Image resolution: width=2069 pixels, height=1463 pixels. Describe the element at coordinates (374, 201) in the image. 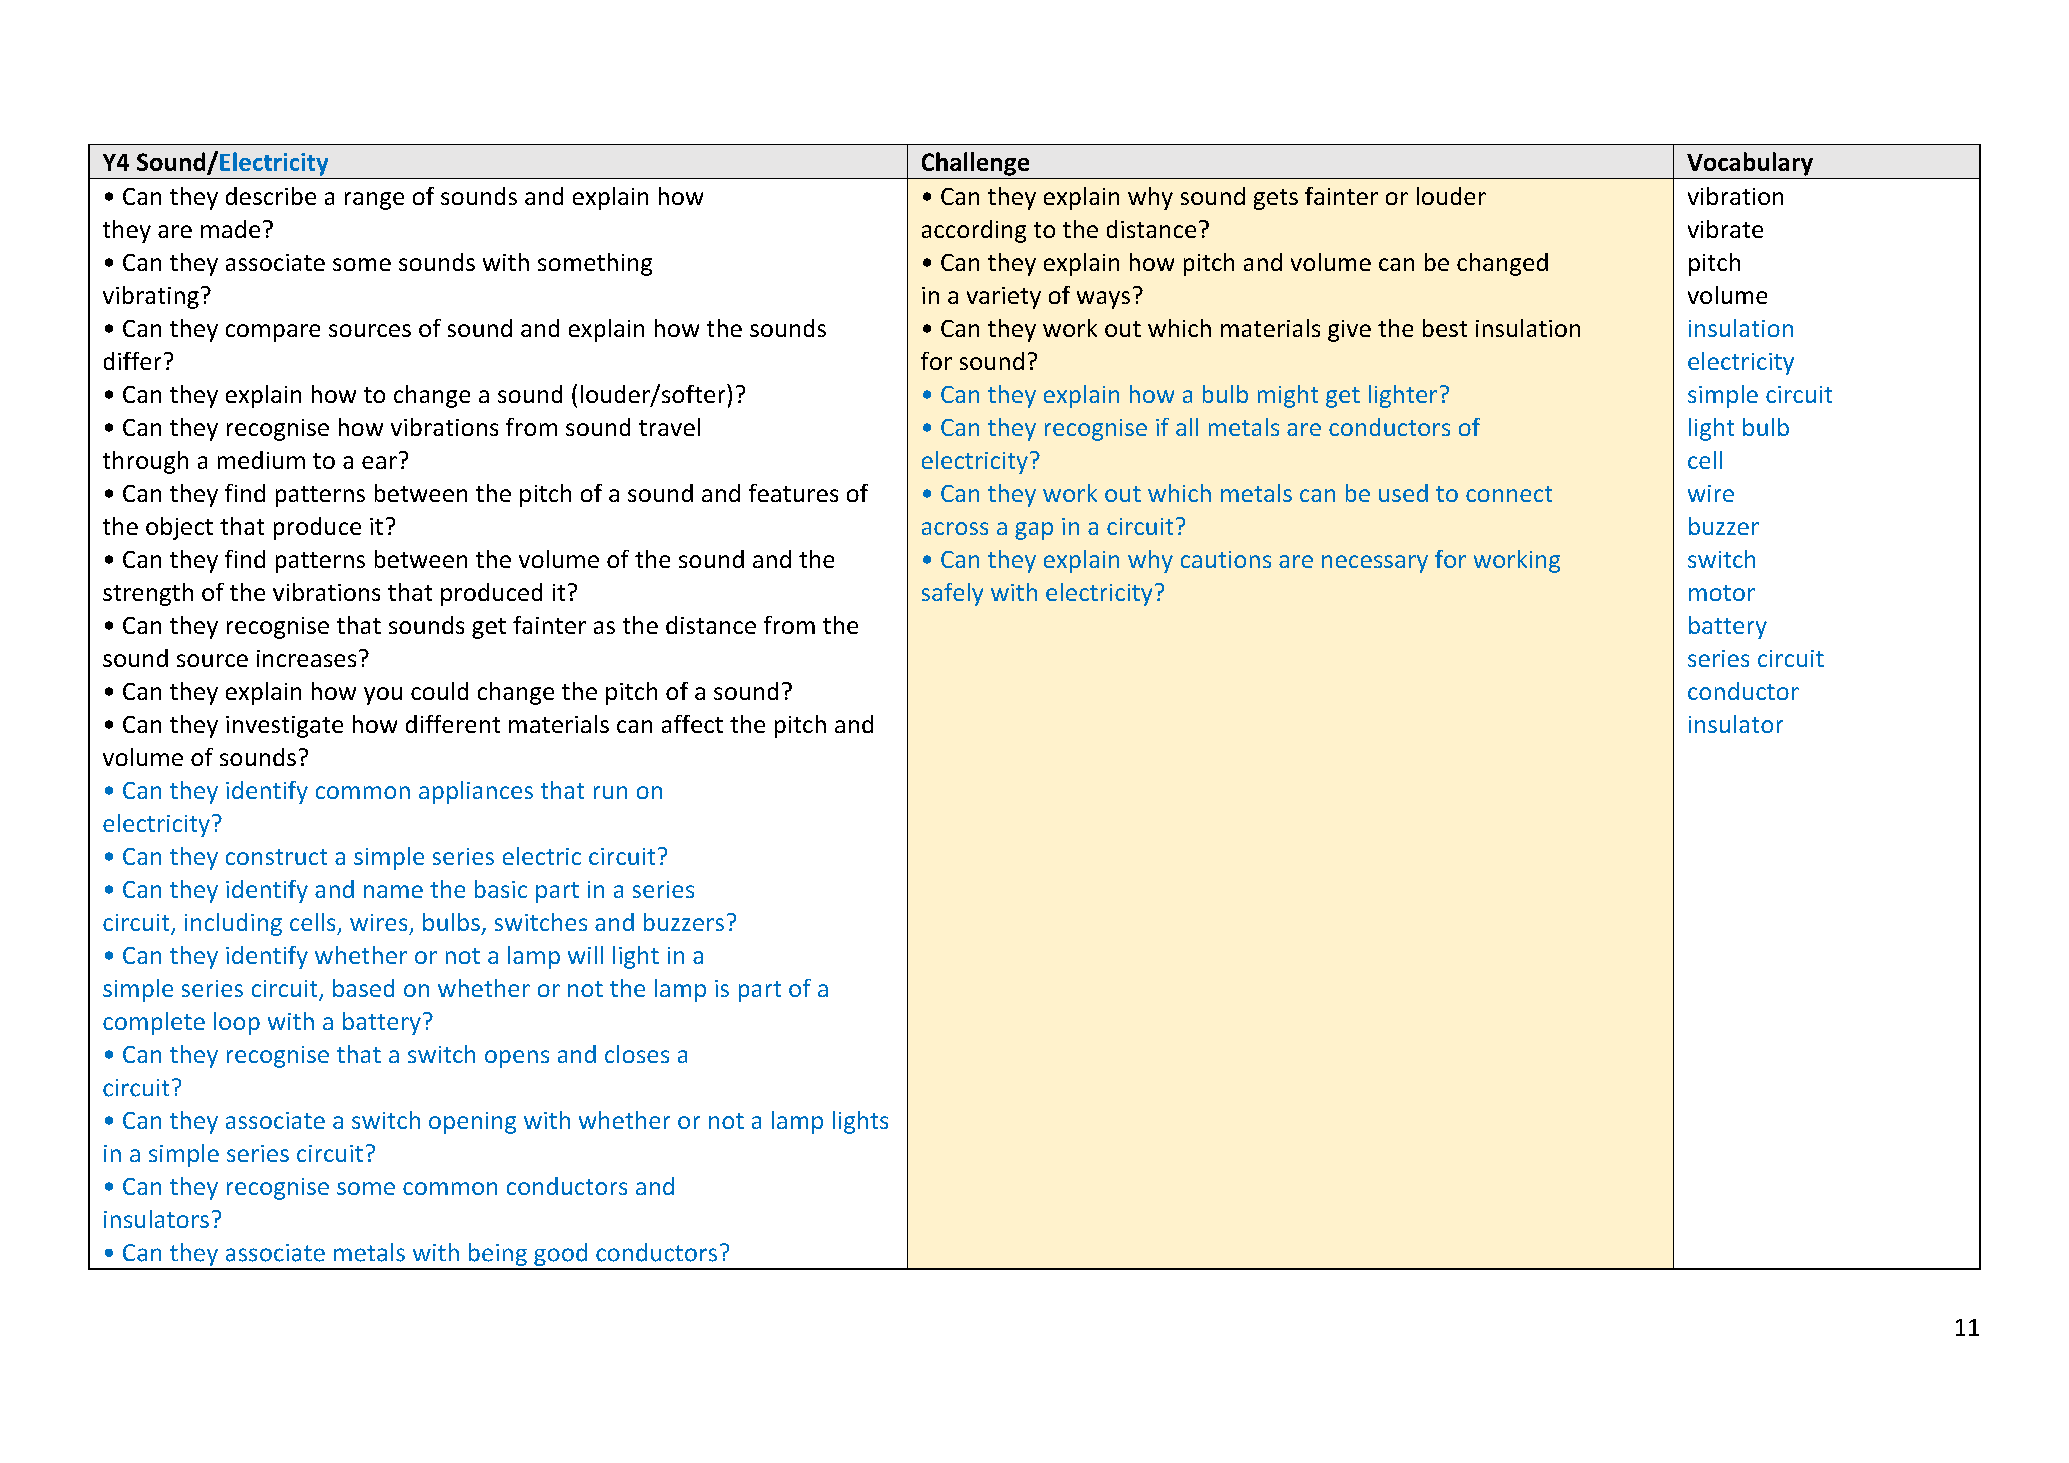

I see `range` at that location.
